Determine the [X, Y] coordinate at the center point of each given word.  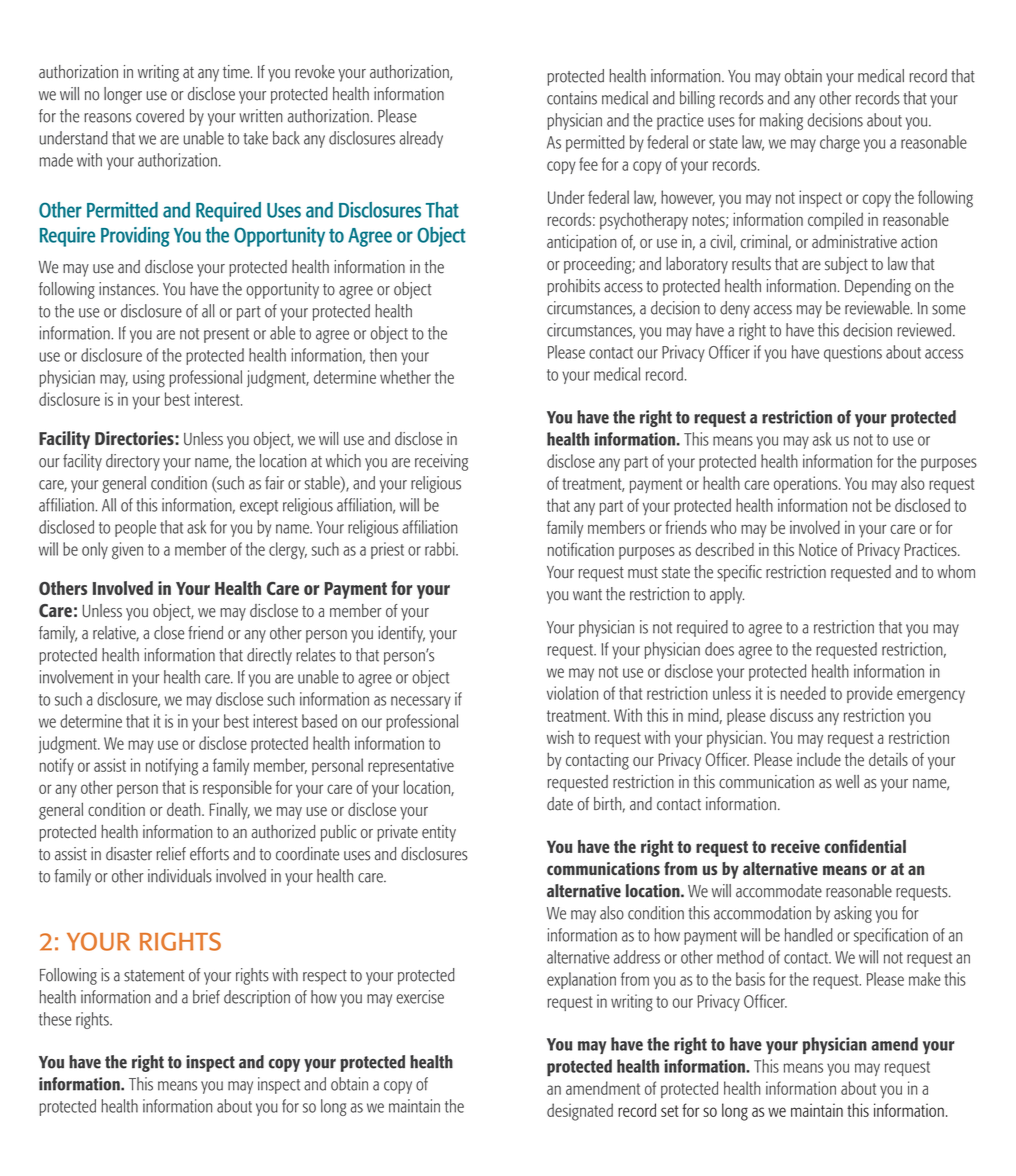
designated [580, 1112]
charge [840, 143]
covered [160, 116]
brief [206, 997]
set [670, 1111]
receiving [441, 462]
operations [807, 484]
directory [133, 462]
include [819, 759]
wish [560, 737]
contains [572, 98]
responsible [237, 788]
